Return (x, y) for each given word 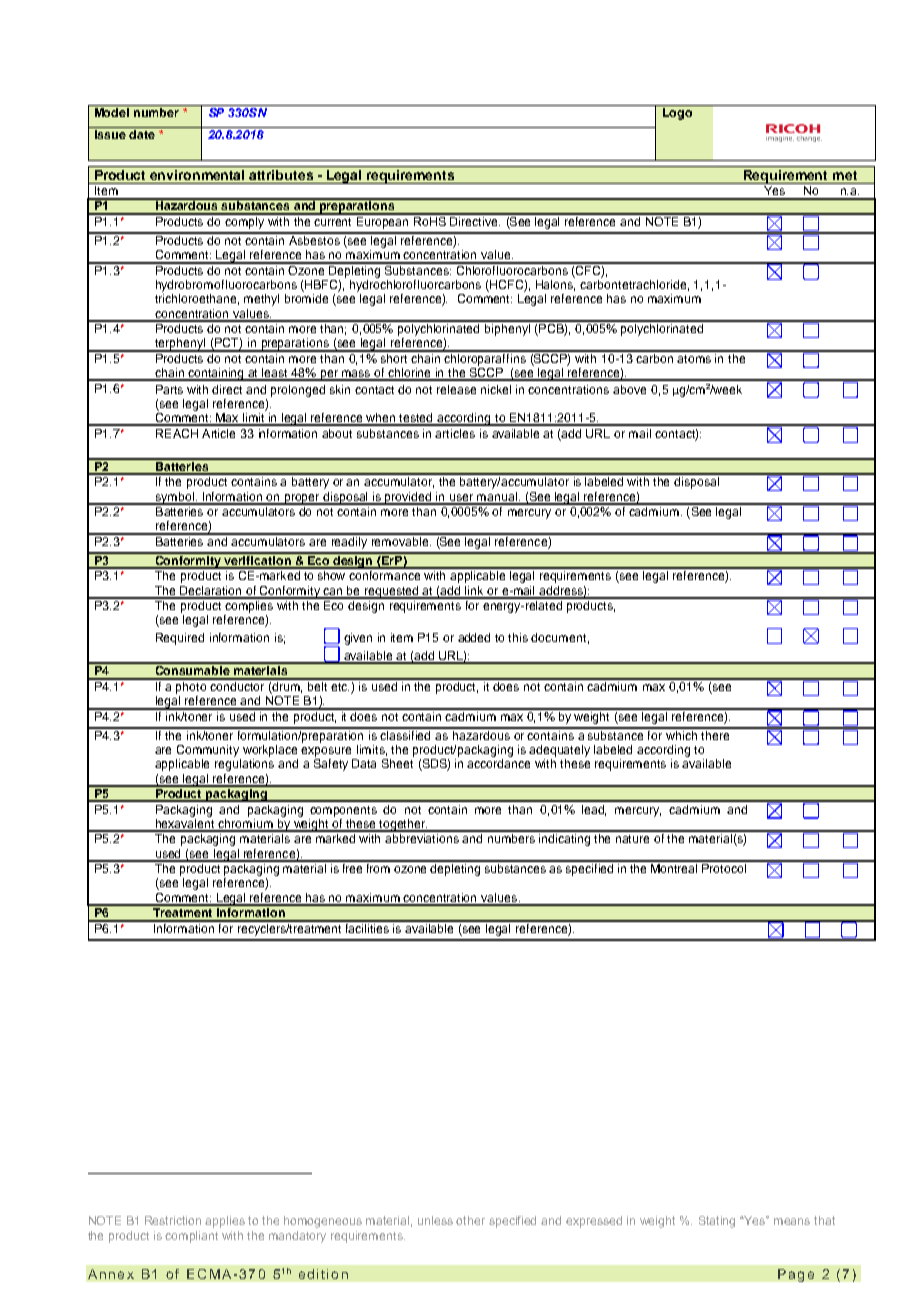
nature (632, 839)
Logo (677, 112)
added (474, 637)
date (142, 133)
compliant (191, 1237)
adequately (559, 751)
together (403, 825)
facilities (368, 927)
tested (417, 419)
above (629, 389)
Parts (169, 389)
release (456, 389)
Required (180, 639)
